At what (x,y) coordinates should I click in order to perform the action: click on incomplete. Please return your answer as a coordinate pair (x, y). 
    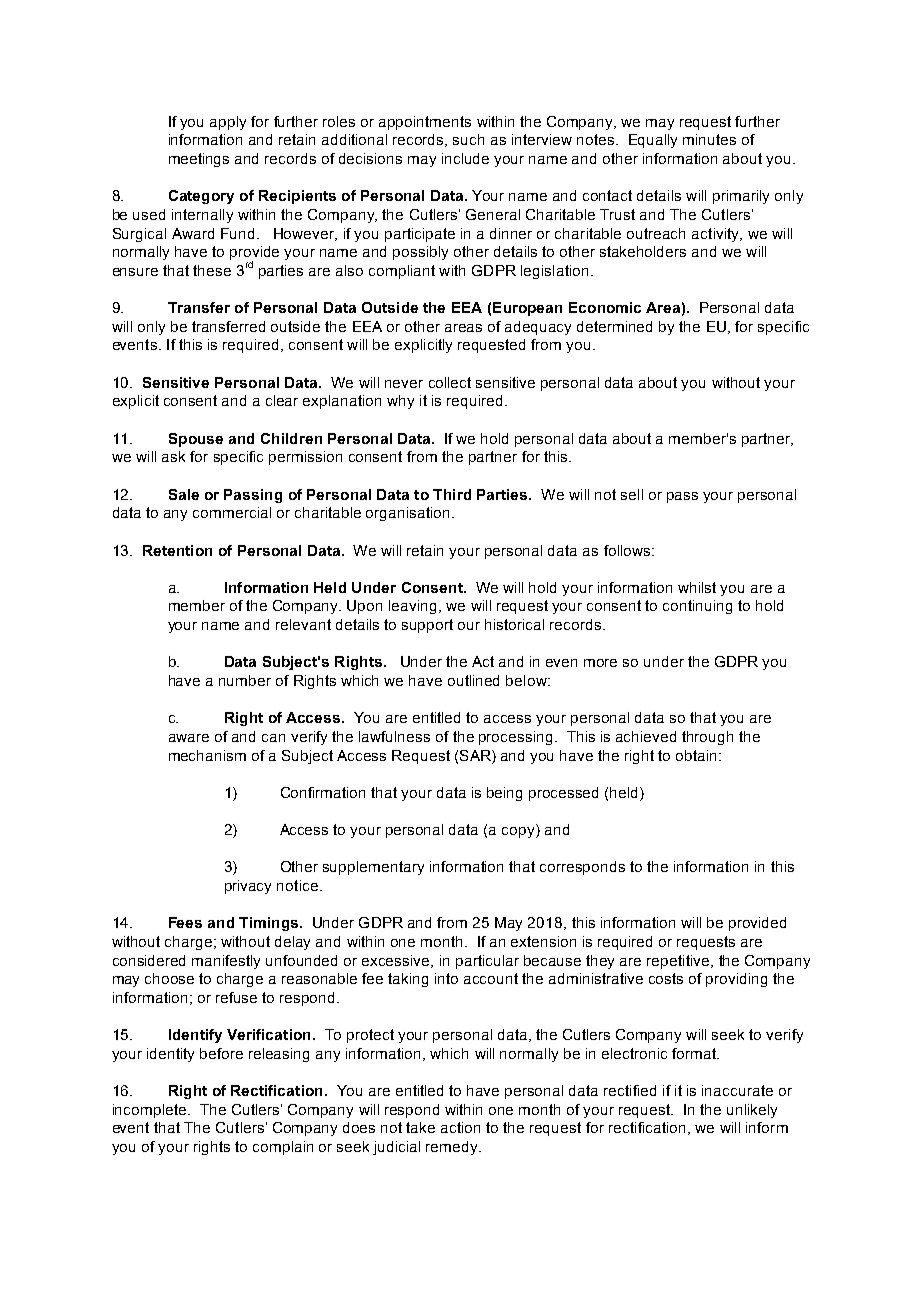
    Looking at the image, I should click on (151, 1111).
